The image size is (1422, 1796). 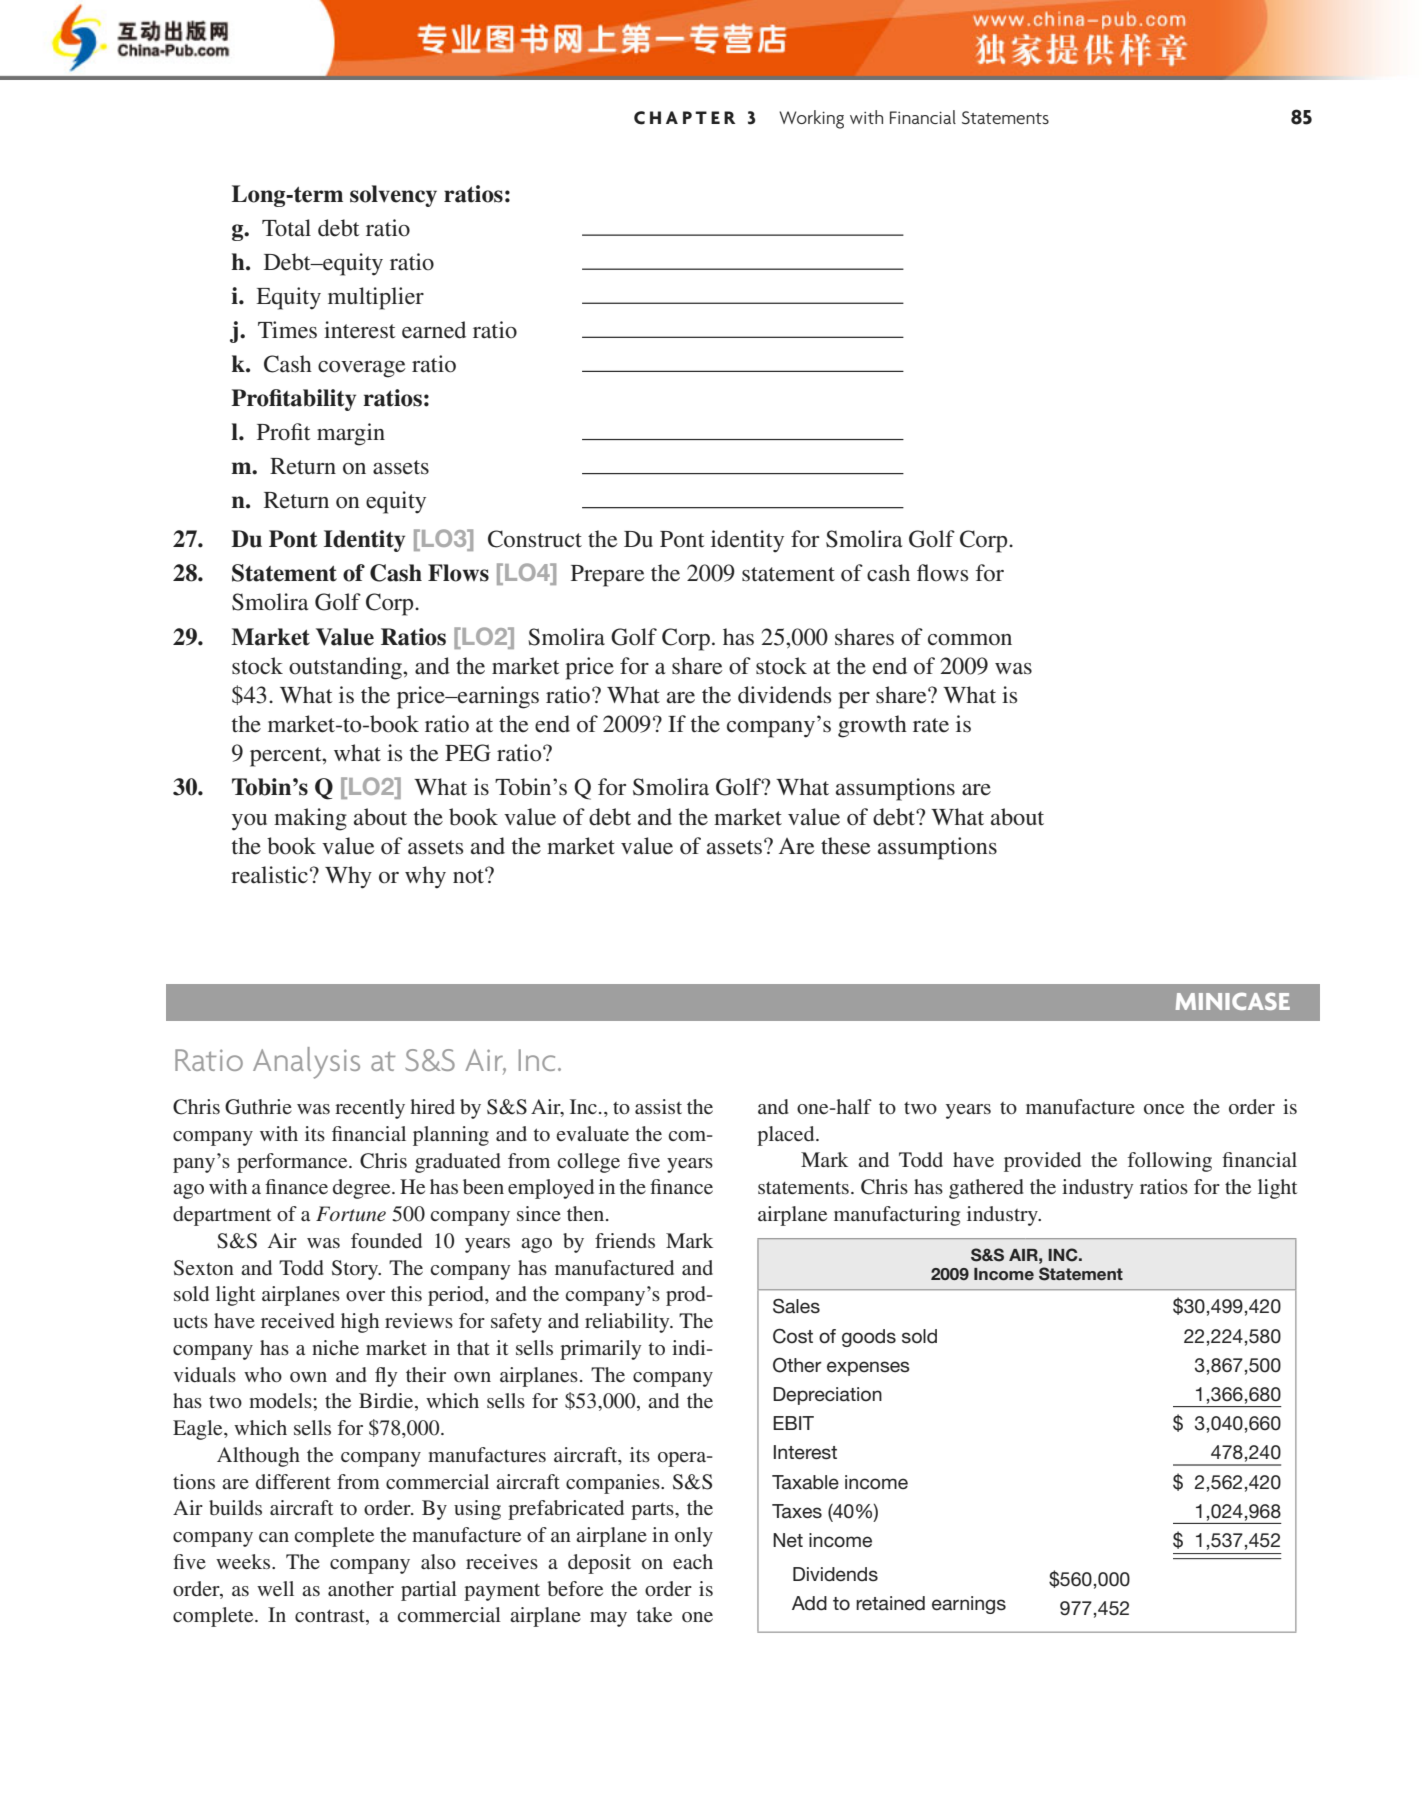 What do you see at coordinates (370, 1109) in the screenshot?
I see `recently` at bounding box center [370, 1109].
